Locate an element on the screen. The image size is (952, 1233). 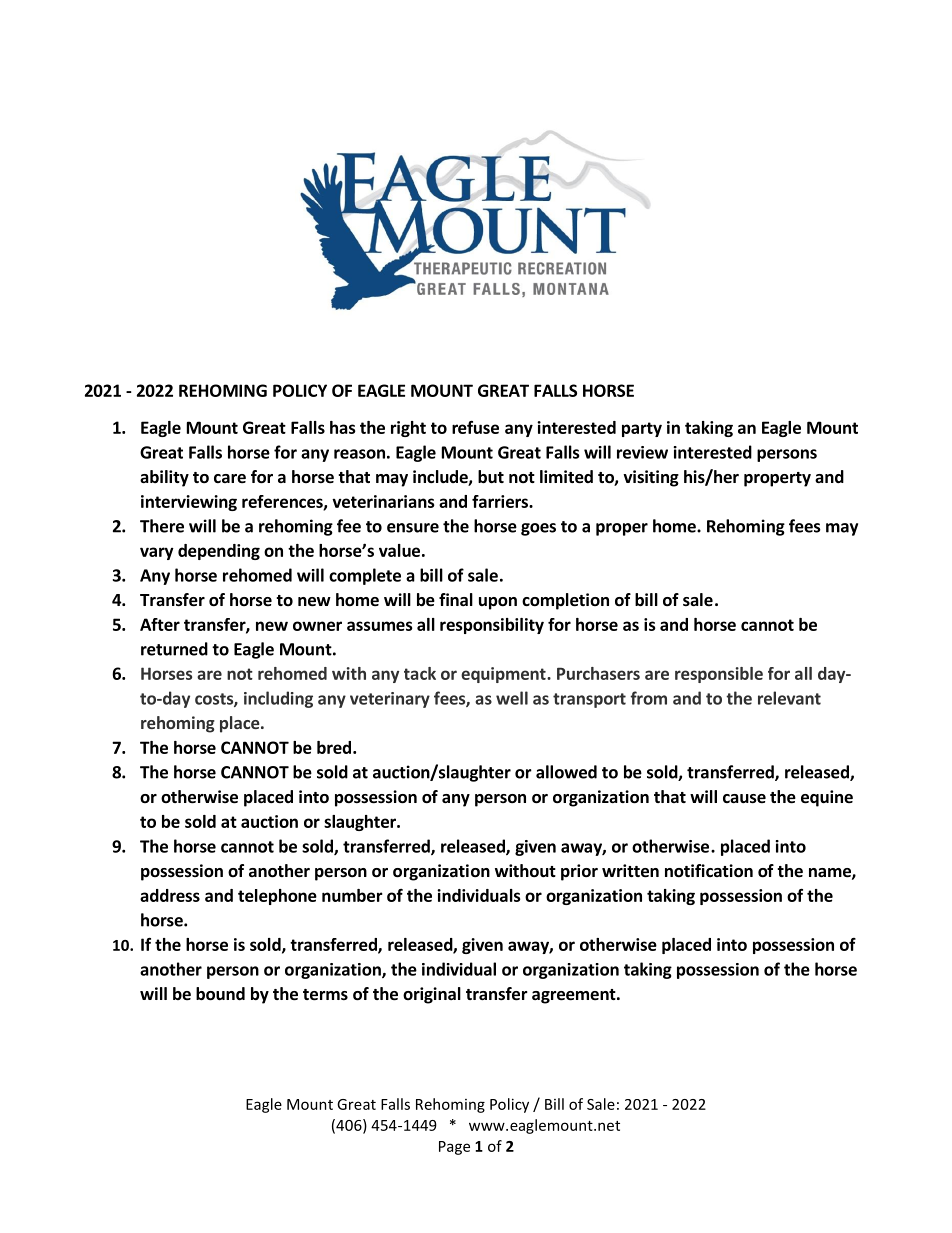
allowed is located at coordinates (566, 772).
